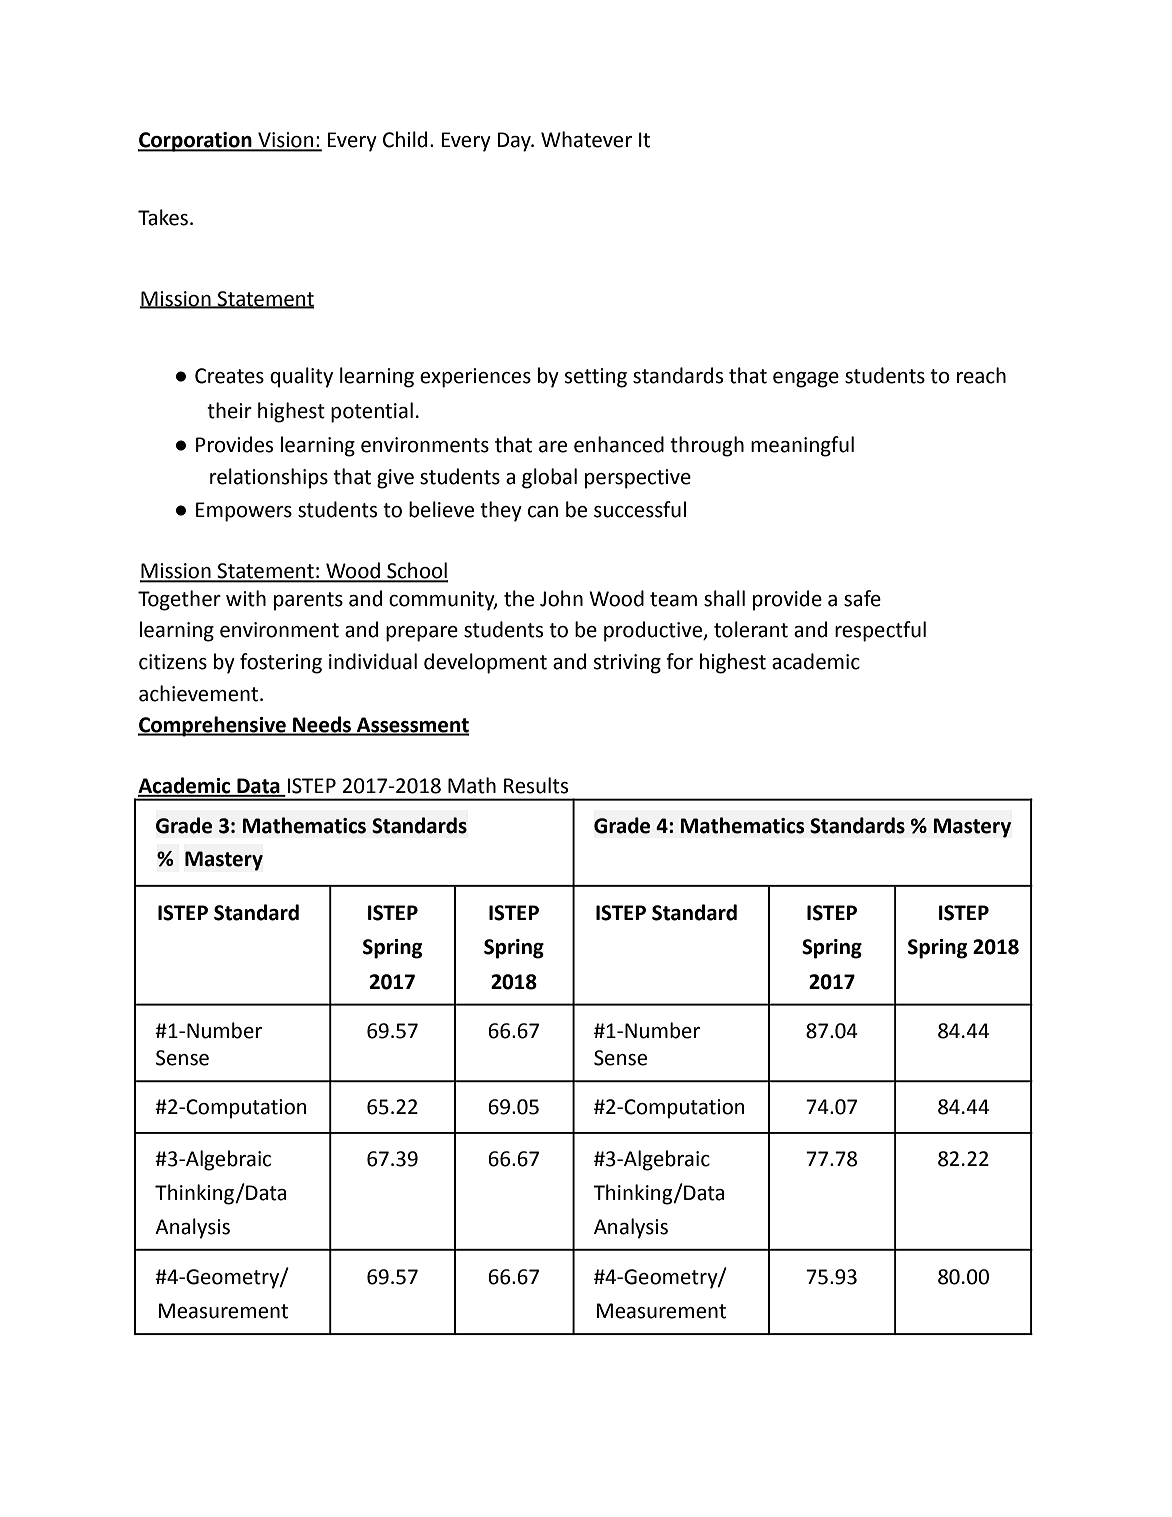 The height and width of the image is (1517, 1172). I want to click on global, so click(549, 478).
